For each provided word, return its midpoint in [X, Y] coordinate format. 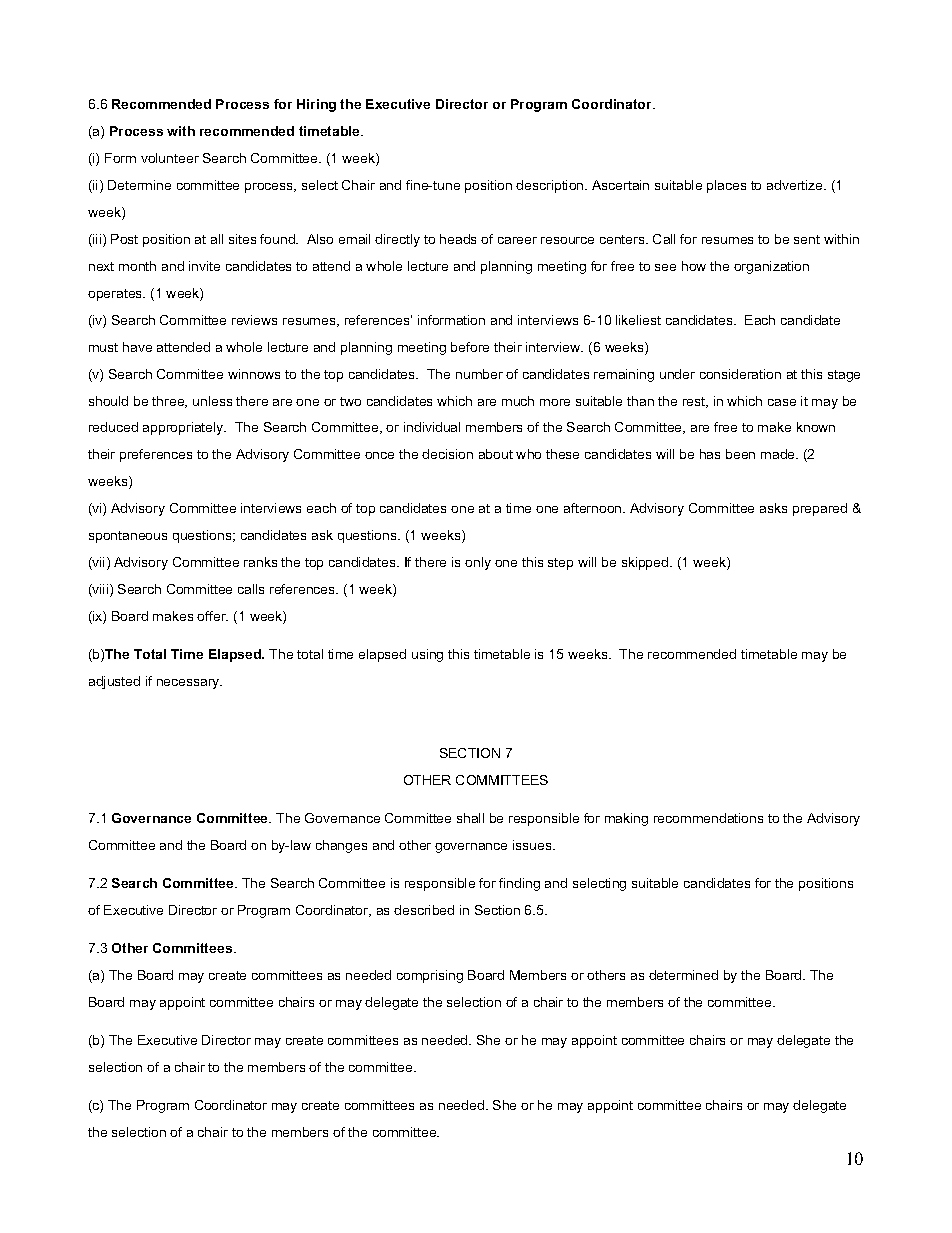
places [726, 186]
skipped [646, 563]
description [551, 186]
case [782, 402]
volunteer [170, 158]
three [169, 402]
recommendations [708, 818]
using [427, 655]
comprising [430, 976]
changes [341, 846]
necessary [189, 684]
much [518, 401]
